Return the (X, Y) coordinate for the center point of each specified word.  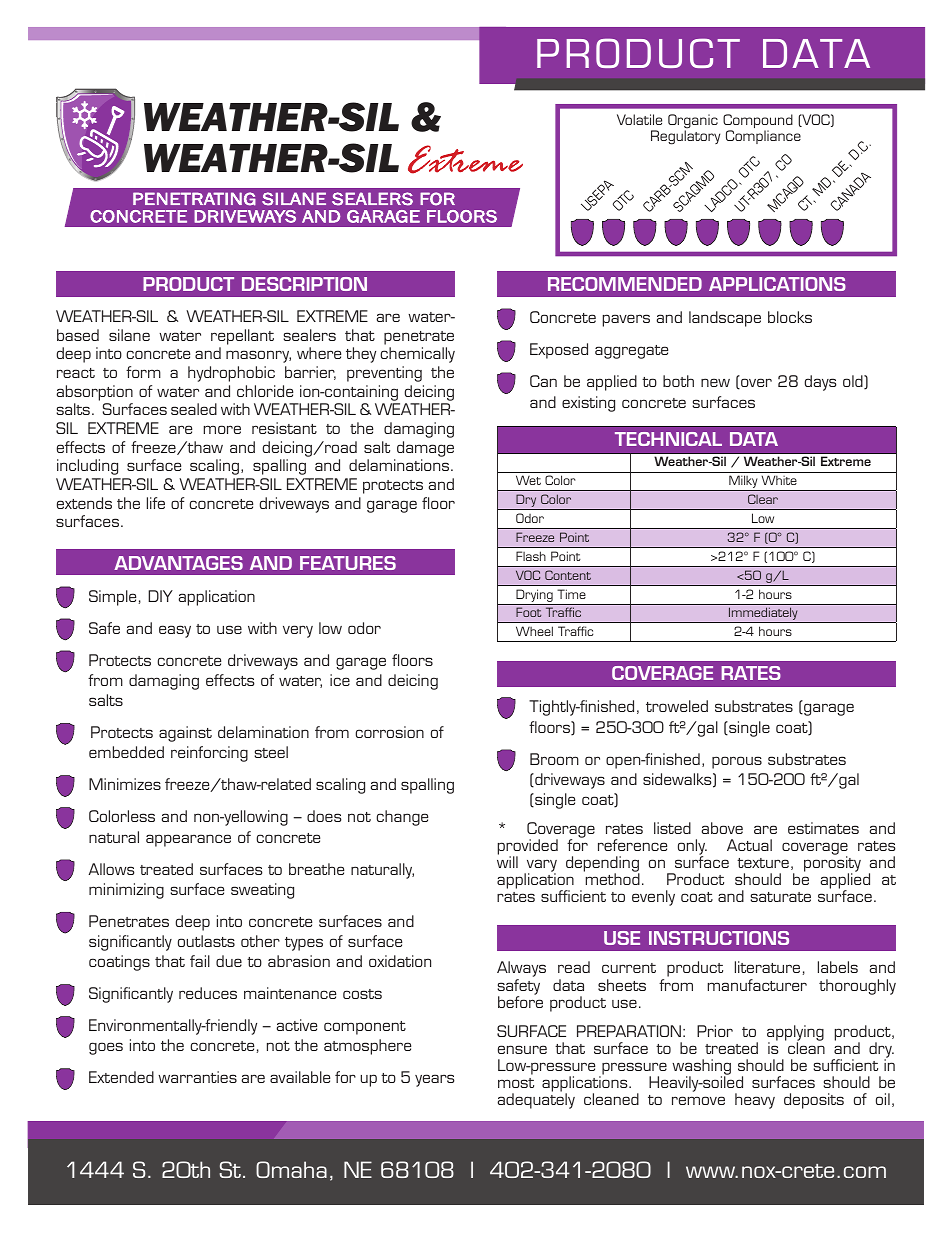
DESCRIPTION (304, 284)
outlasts (206, 941)
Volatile (639, 119)
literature (767, 967)
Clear (763, 499)
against (185, 734)
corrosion (389, 732)
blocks (790, 317)
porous (737, 762)
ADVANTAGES (178, 563)
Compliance (763, 137)
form (143, 372)
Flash (531, 556)
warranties (197, 1077)
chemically (417, 355)
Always (521, 970)
